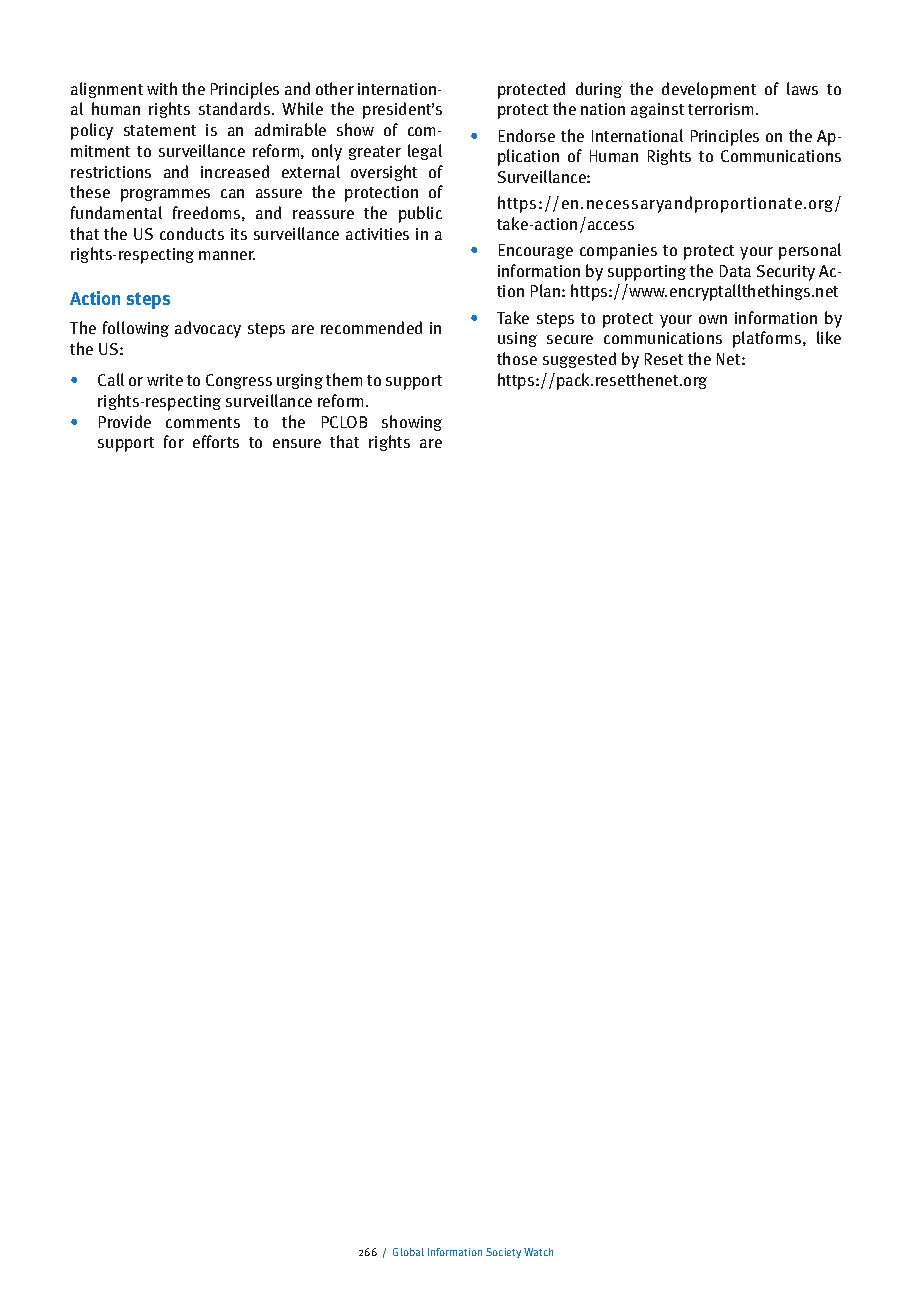 The image size is (924, 1305). What do you see at coordinates (538, 1252) in the screenshot?
I see `Watch` at bounding box center [538, 1252].
